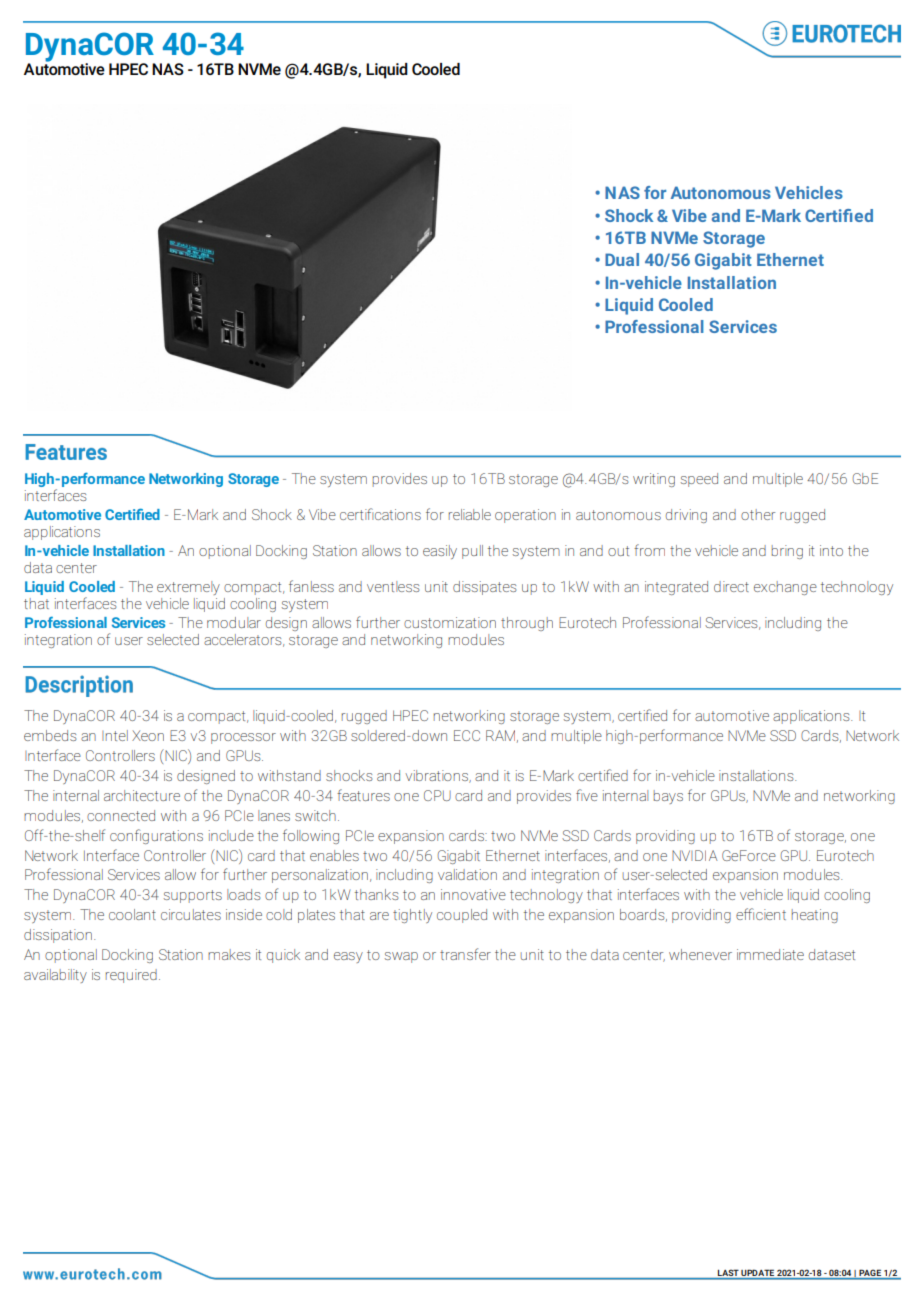 This screenshot has width=924, height=1308. What do you see at coordinates (437, 776) in the screenshot?
I see `vibrations` at bounding box center [437, 776].
